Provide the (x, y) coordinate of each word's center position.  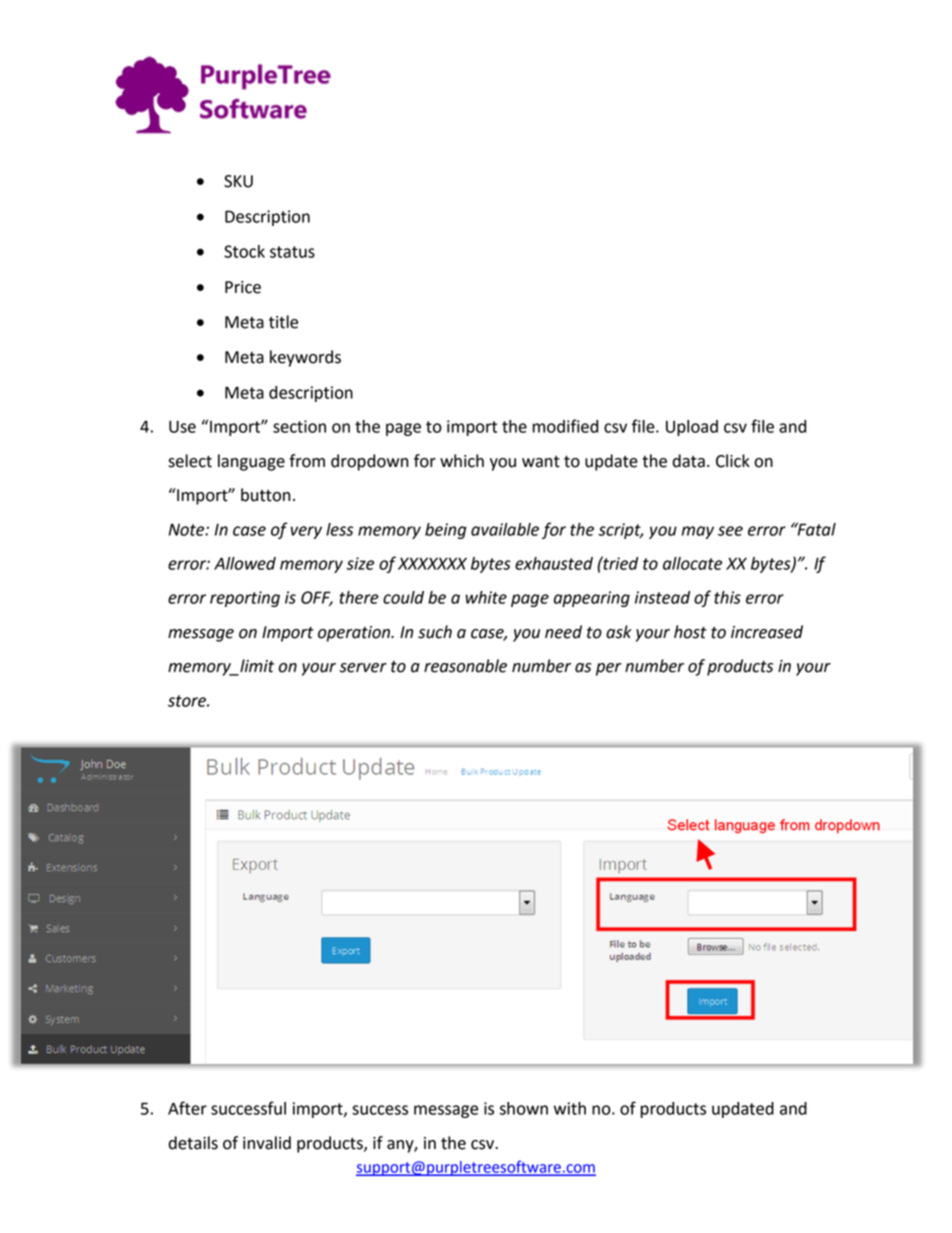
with (570, 1108)
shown (524, 1108)
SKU (238, 181)
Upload (692, 428)
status (292, 252)
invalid (267, 1143)
